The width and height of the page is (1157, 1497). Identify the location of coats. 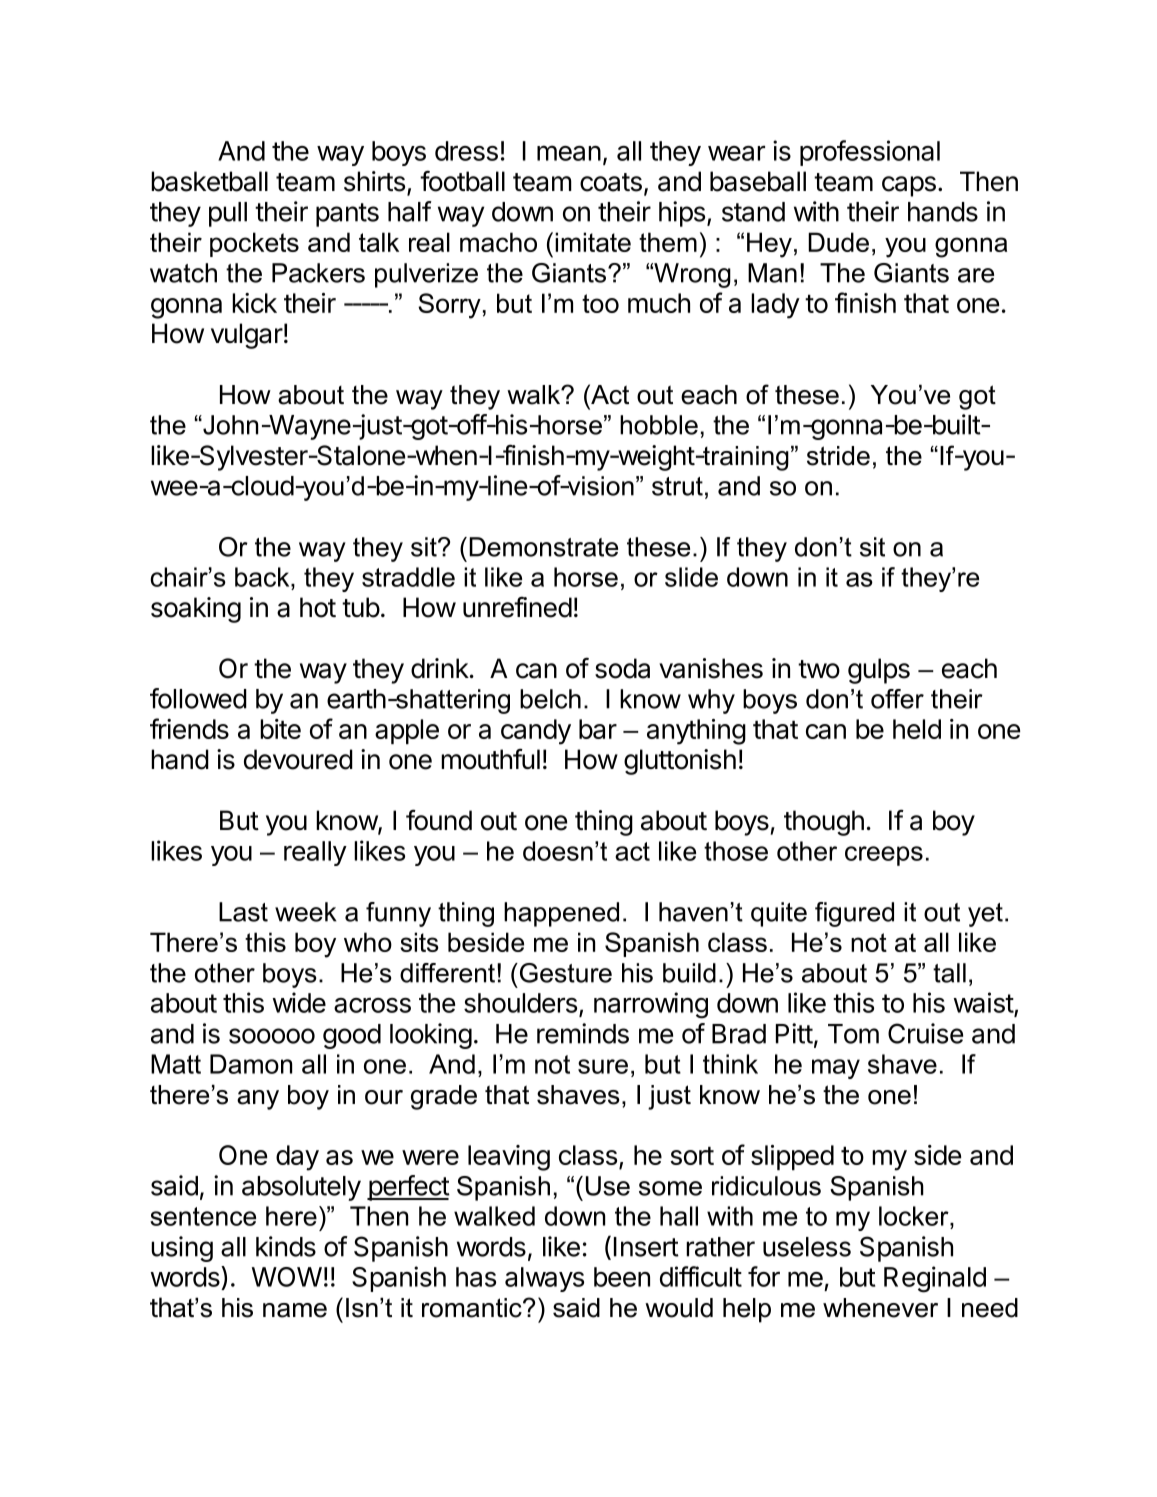
(611, 182).
